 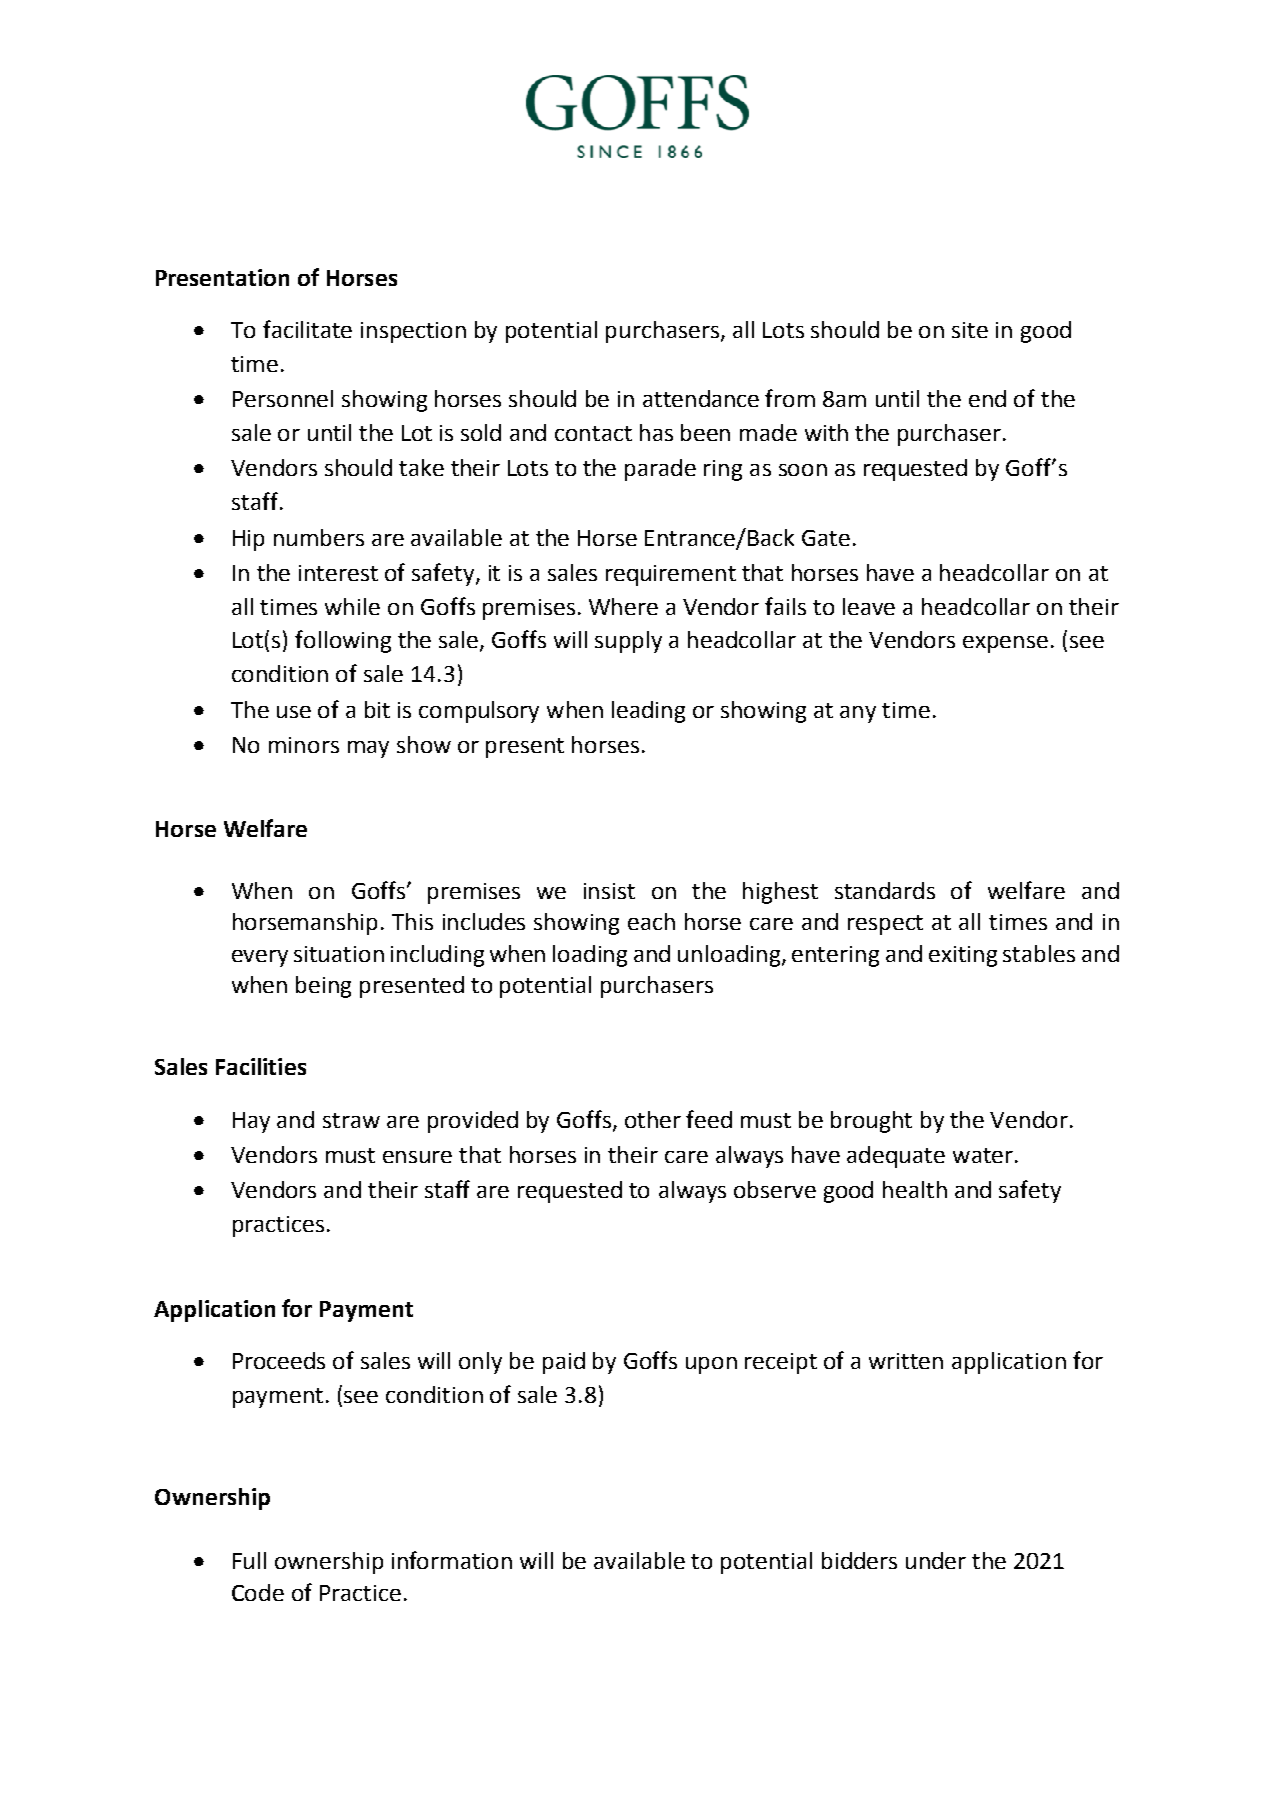 What do you see at coordinates (701, 398) in the image?
I see `attendance` at bounding box center [701, 398].
